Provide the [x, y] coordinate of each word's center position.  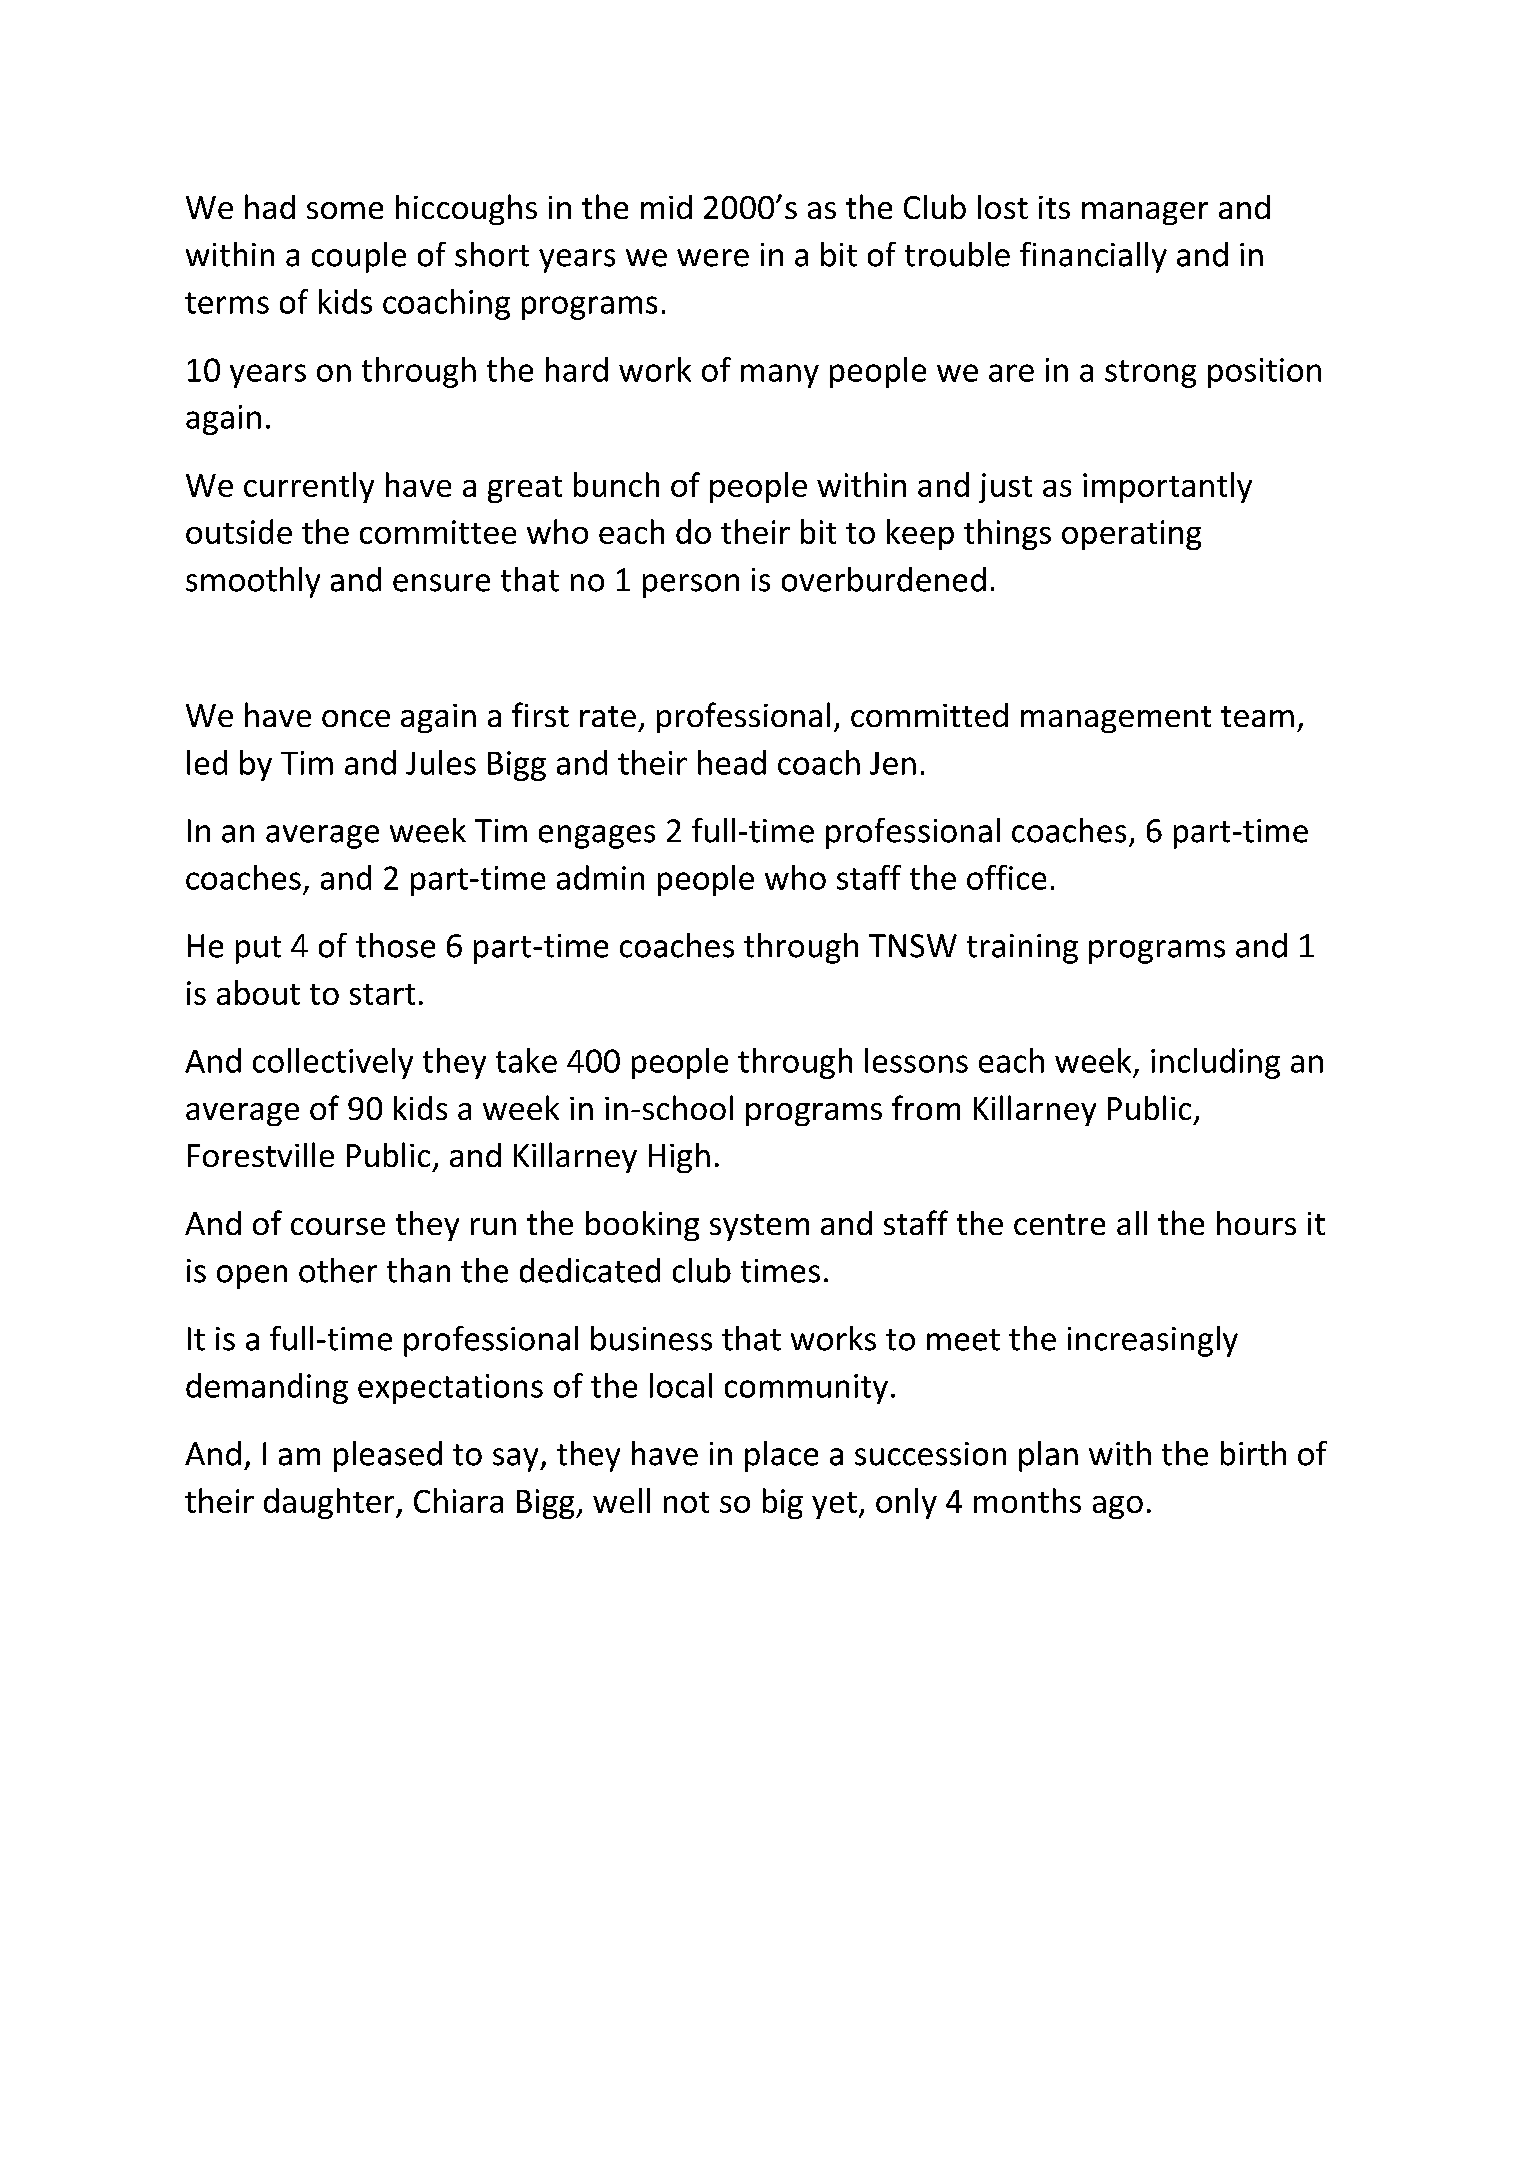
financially [1093, 257]
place [781, 1456]
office [1006, 877]
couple [359, 257]
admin [600, 877]
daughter [330, 1503]
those [395, 945]
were [713, 258]
